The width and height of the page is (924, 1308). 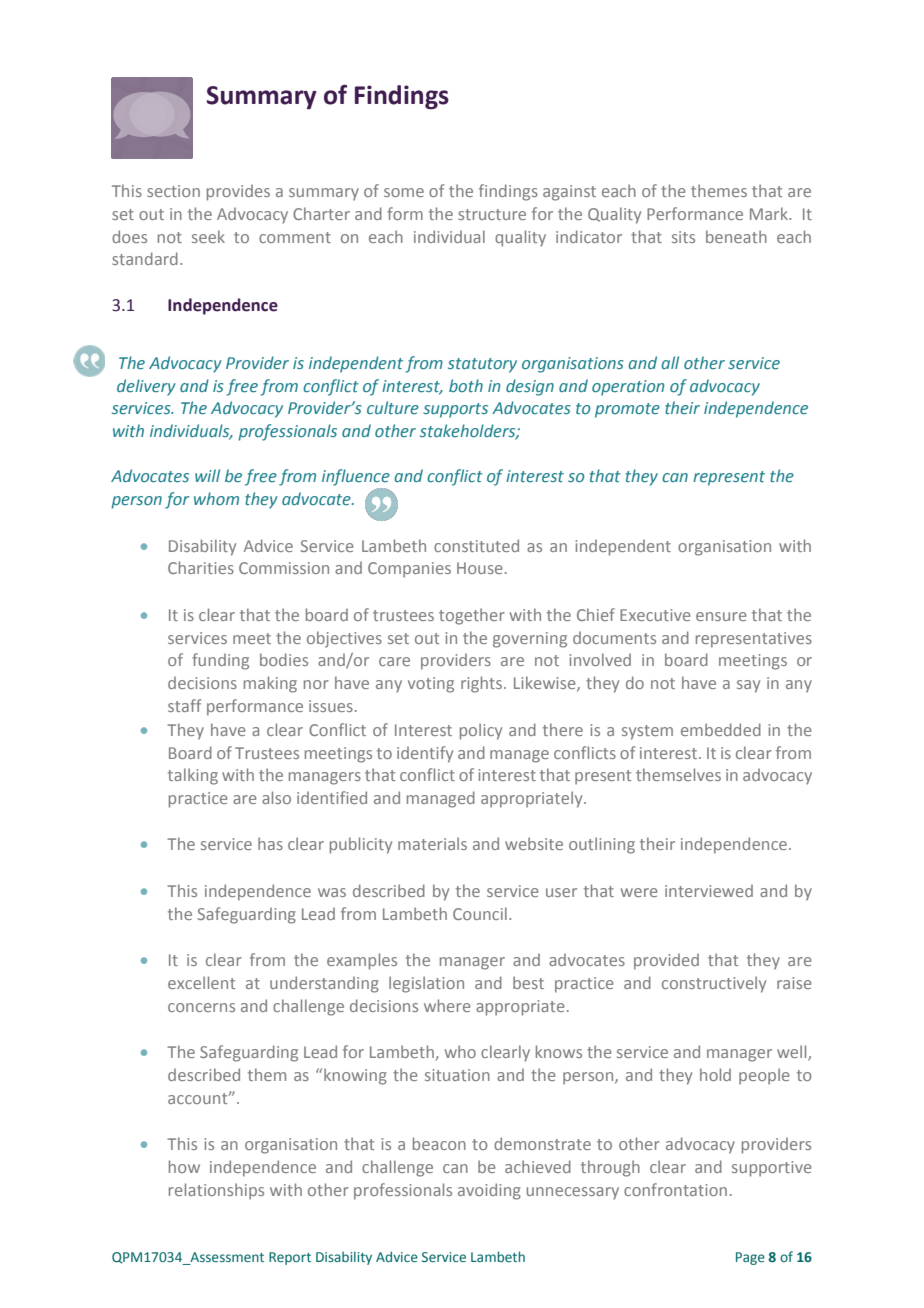 What do you see at coordinates (489, 1191) in the page?
I see `avoiding` at bounding box center [489, 1191].
